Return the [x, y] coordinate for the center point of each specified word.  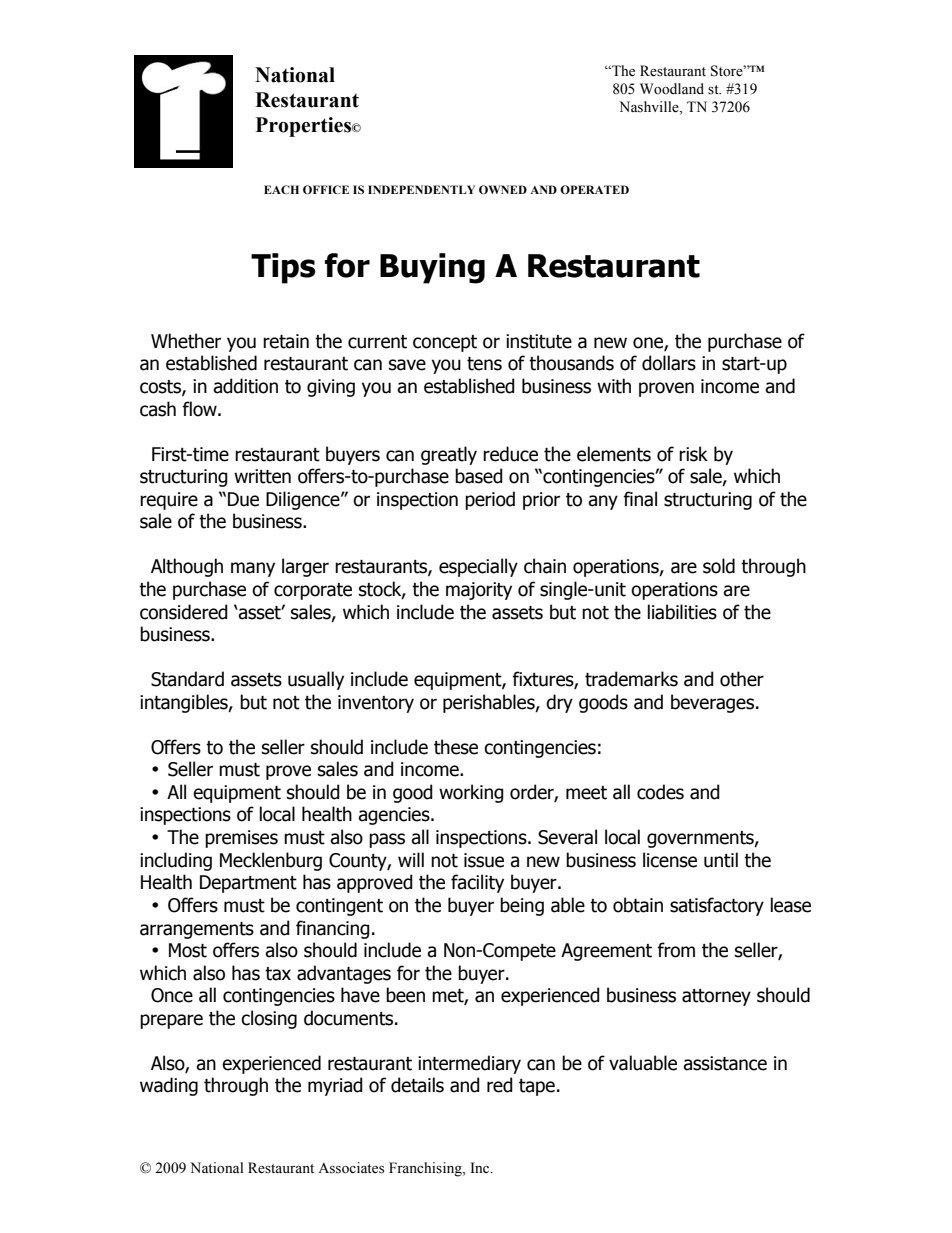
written [262, 476]
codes [660, 792]
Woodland [672, 89]
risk [693, 454]
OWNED [503, 189]
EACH [281, 189]
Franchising [426, 1169]
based [479, 476]
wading [169, 1086]
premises [241, 839]
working [471, 793]
